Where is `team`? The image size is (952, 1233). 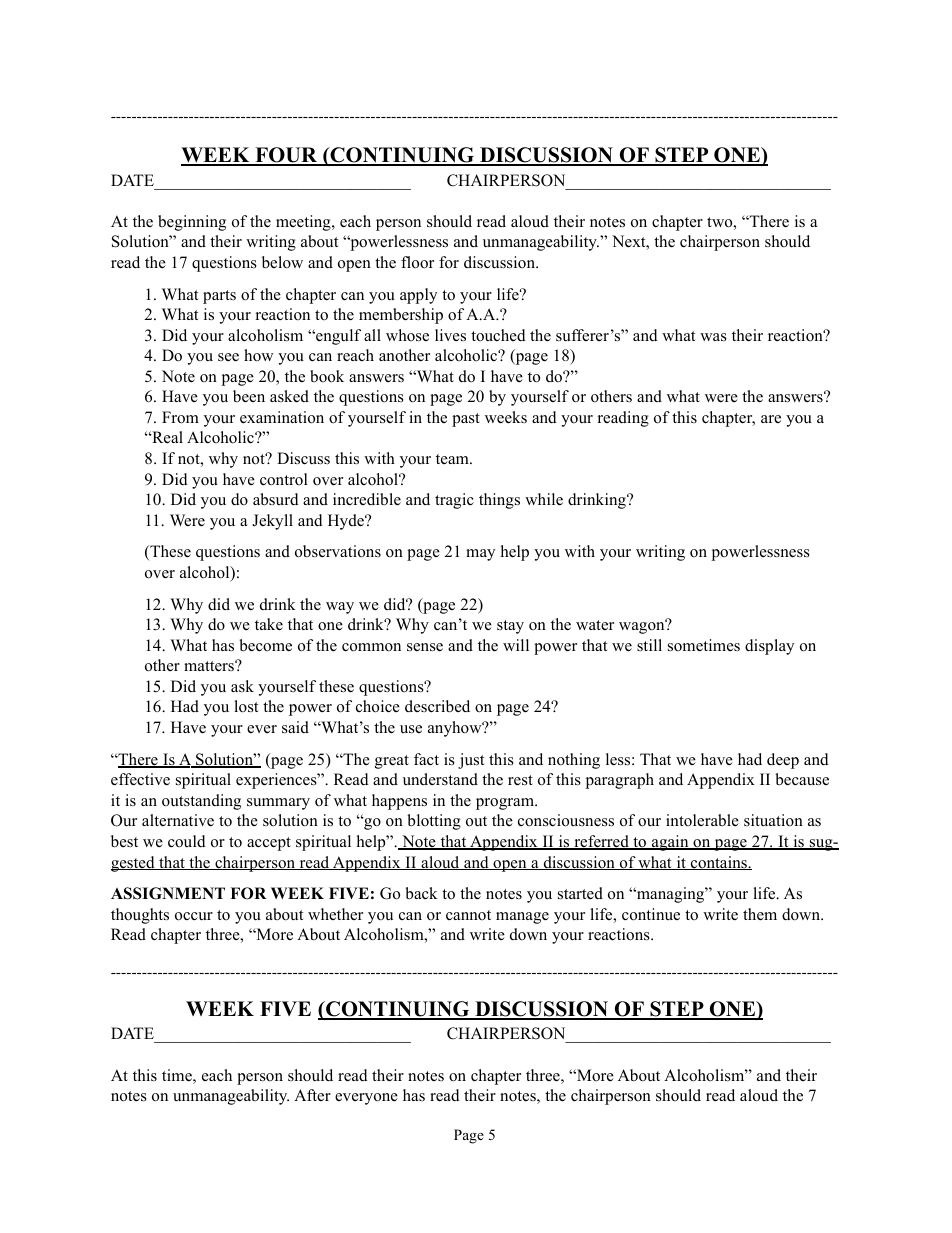
team is located at coordinates (453, 459).
